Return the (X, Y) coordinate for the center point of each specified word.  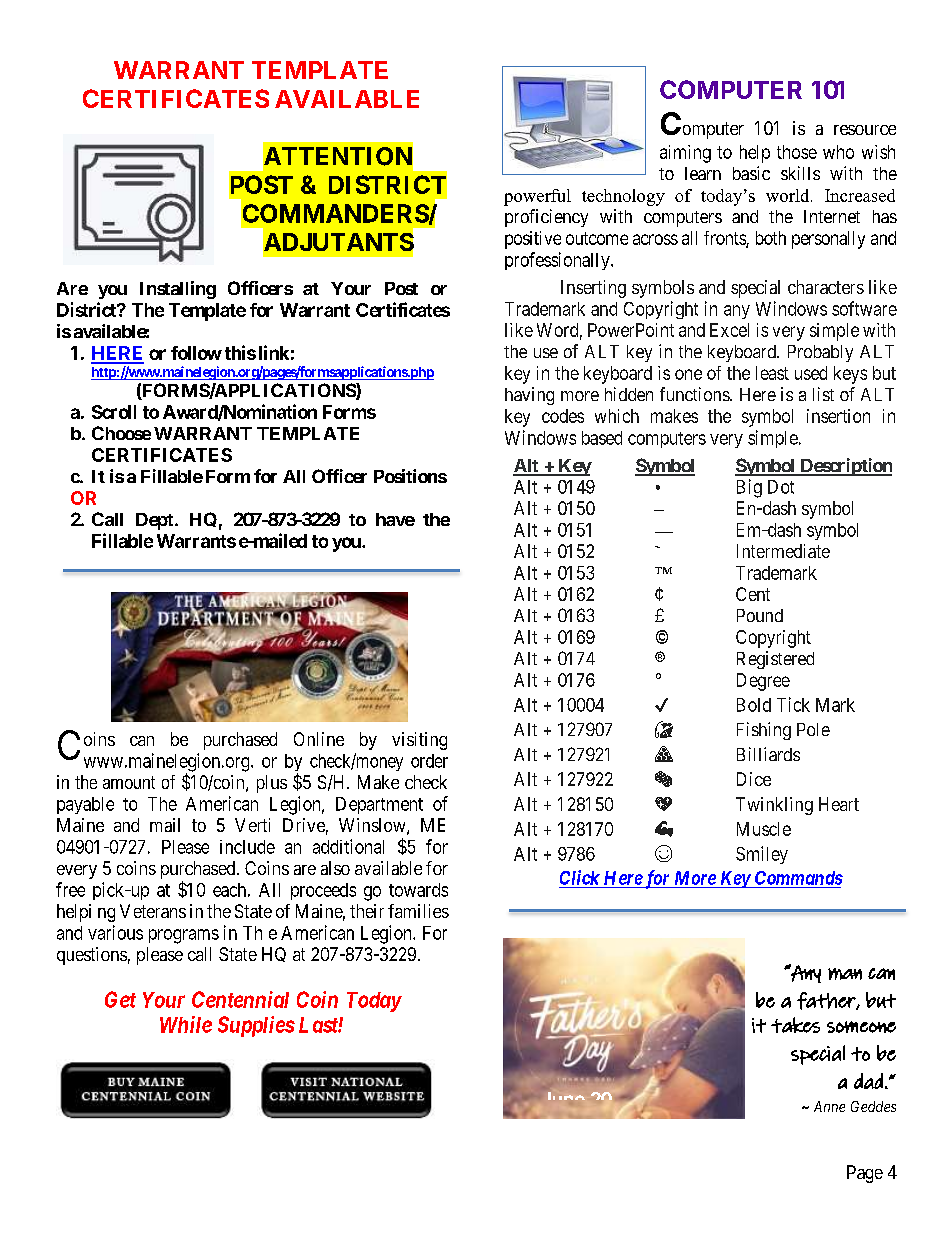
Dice (754, 779)
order (429, 761)
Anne (829, 1106)
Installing (178, 290)
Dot (781, 487)
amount (129, 782)
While (186, 1024)
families (418, 911)
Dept (156, 521)
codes (563, 416)
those (797, 152)
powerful (537, 197)
